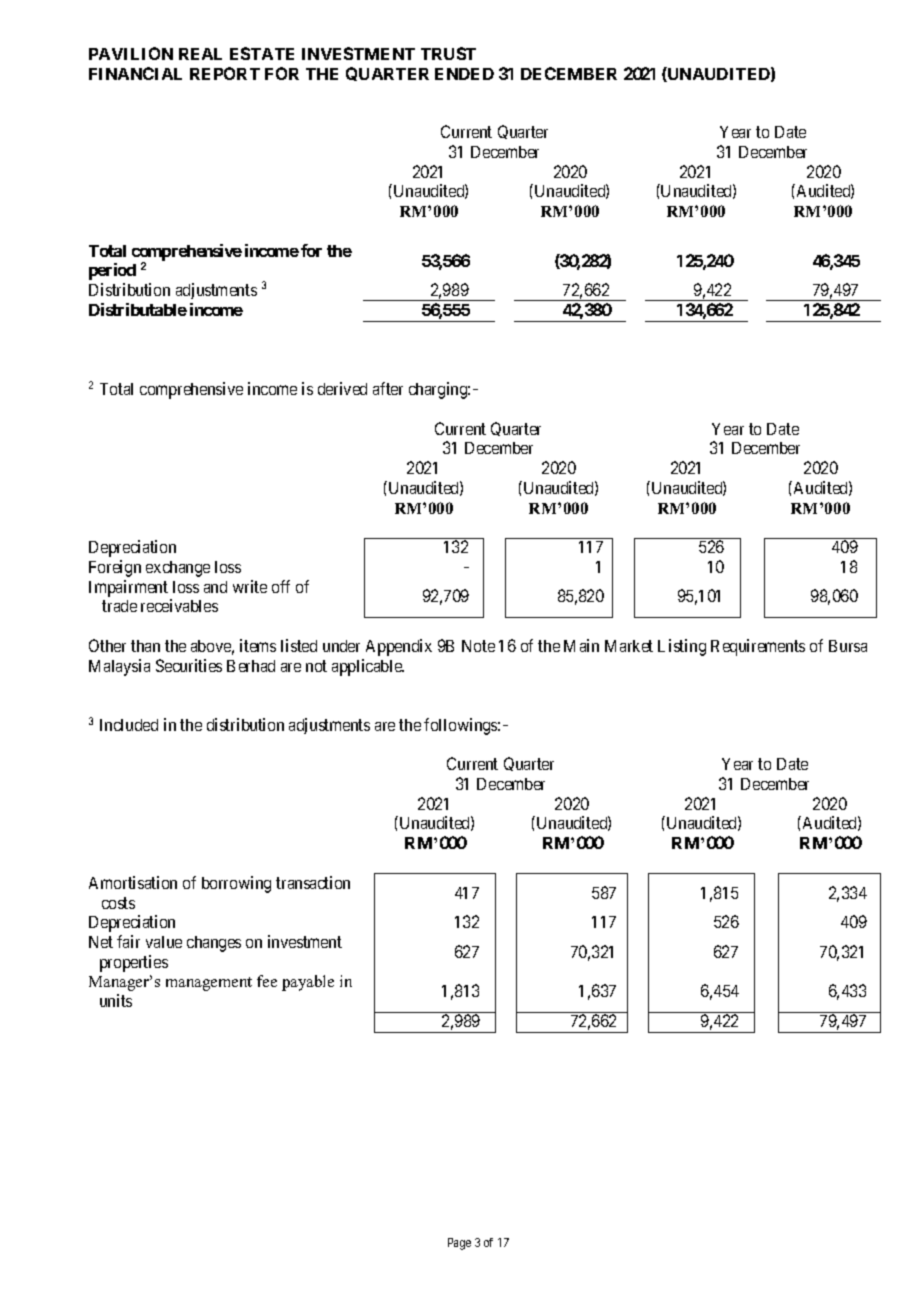 The height and width of the screenshot is (1308, 924). Describe the element at coordinates (225, 73) in the screenshot. I see `REPORT` at that location.
